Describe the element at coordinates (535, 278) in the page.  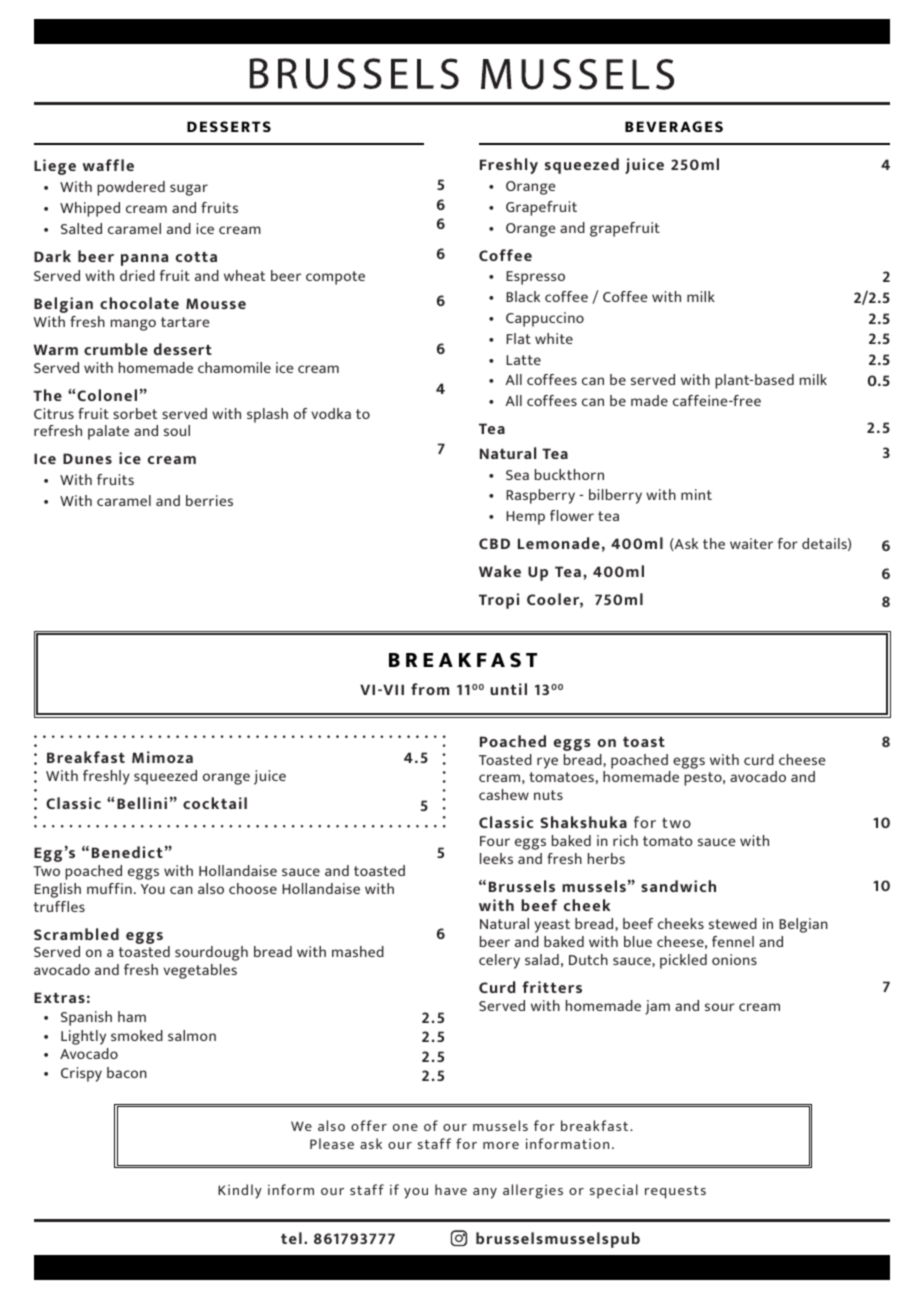
I see `Espresso` at that location.
